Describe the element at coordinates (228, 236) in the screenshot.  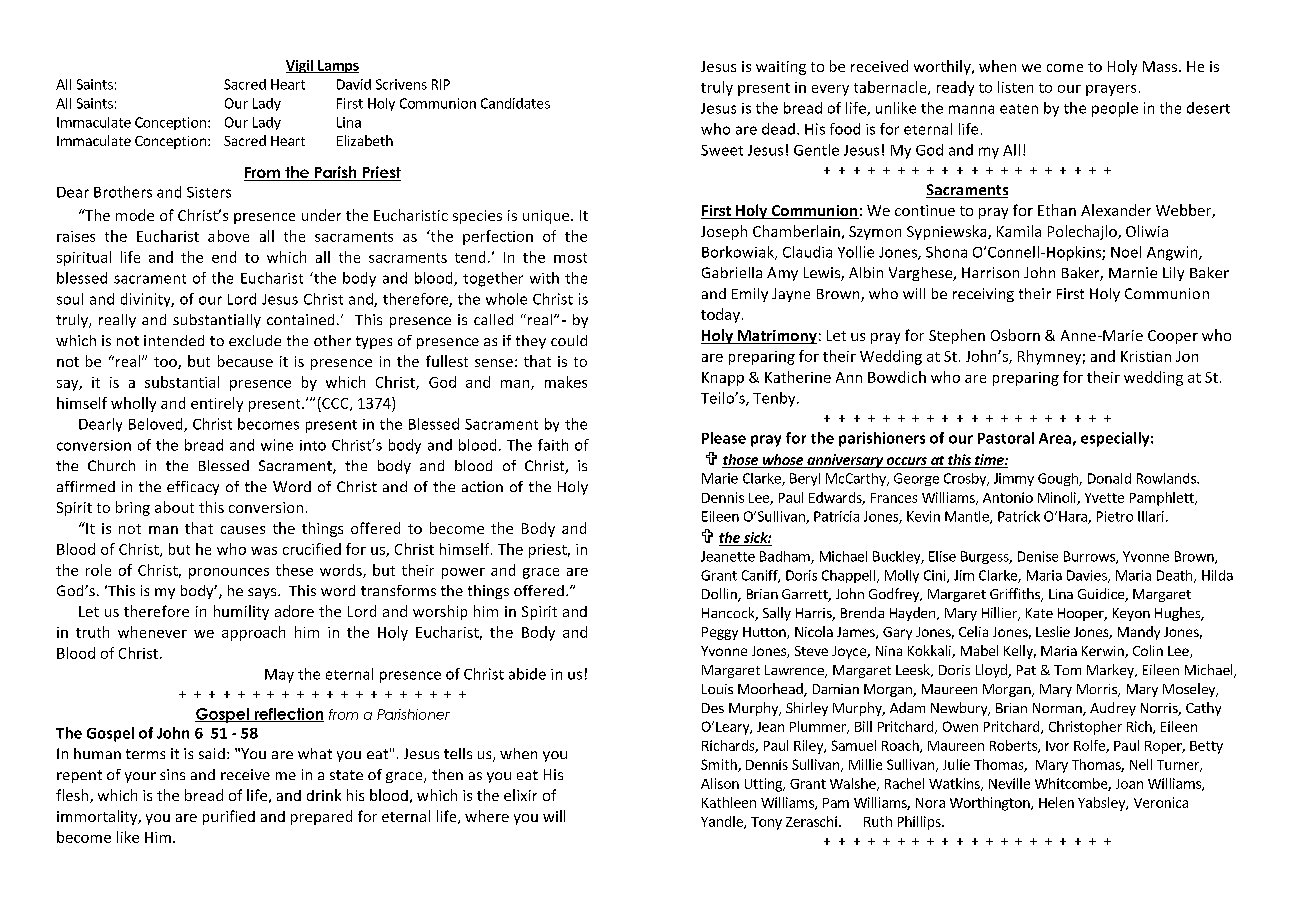
I see `above` at that location.
